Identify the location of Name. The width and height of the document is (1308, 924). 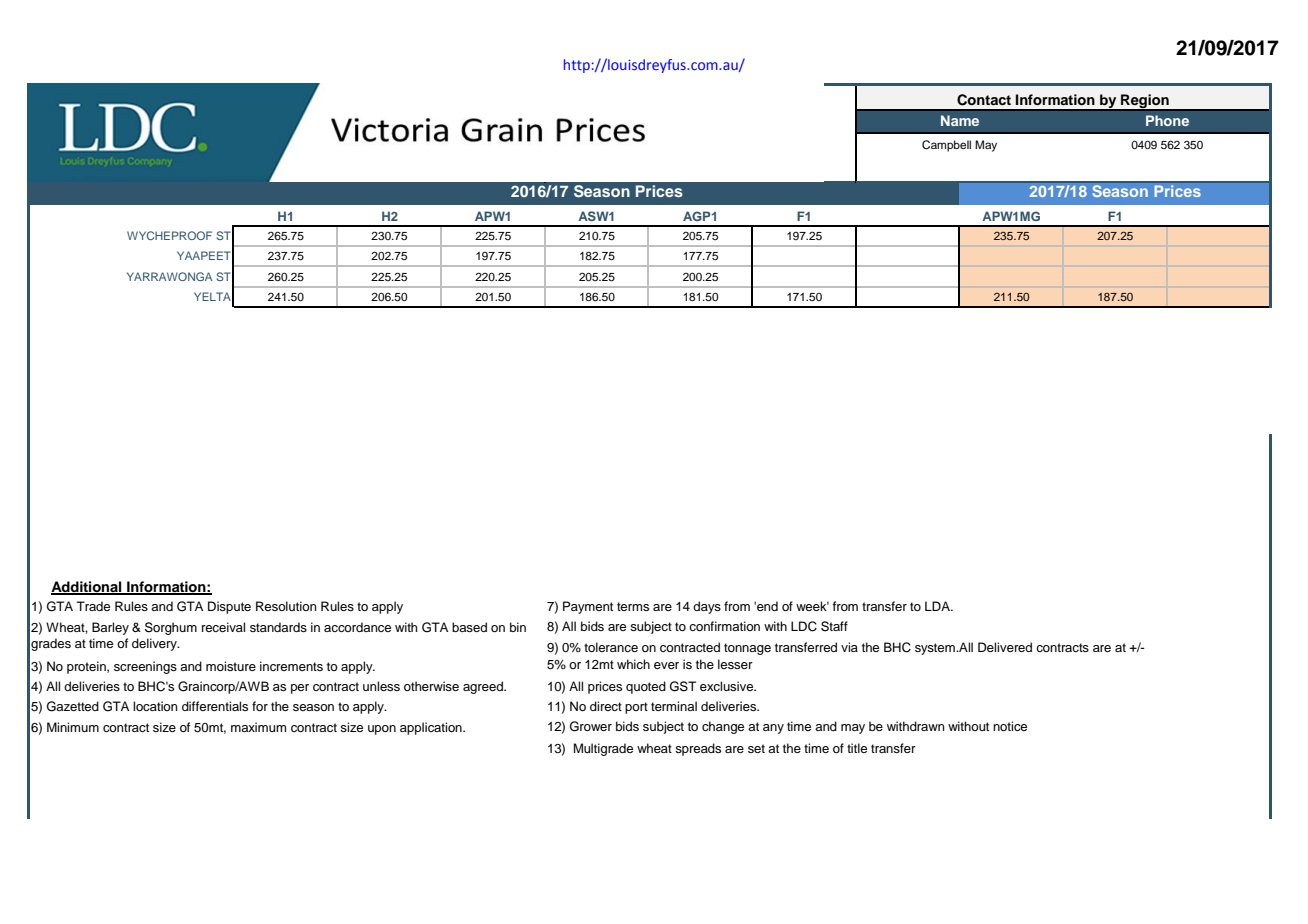
(960, 120).
